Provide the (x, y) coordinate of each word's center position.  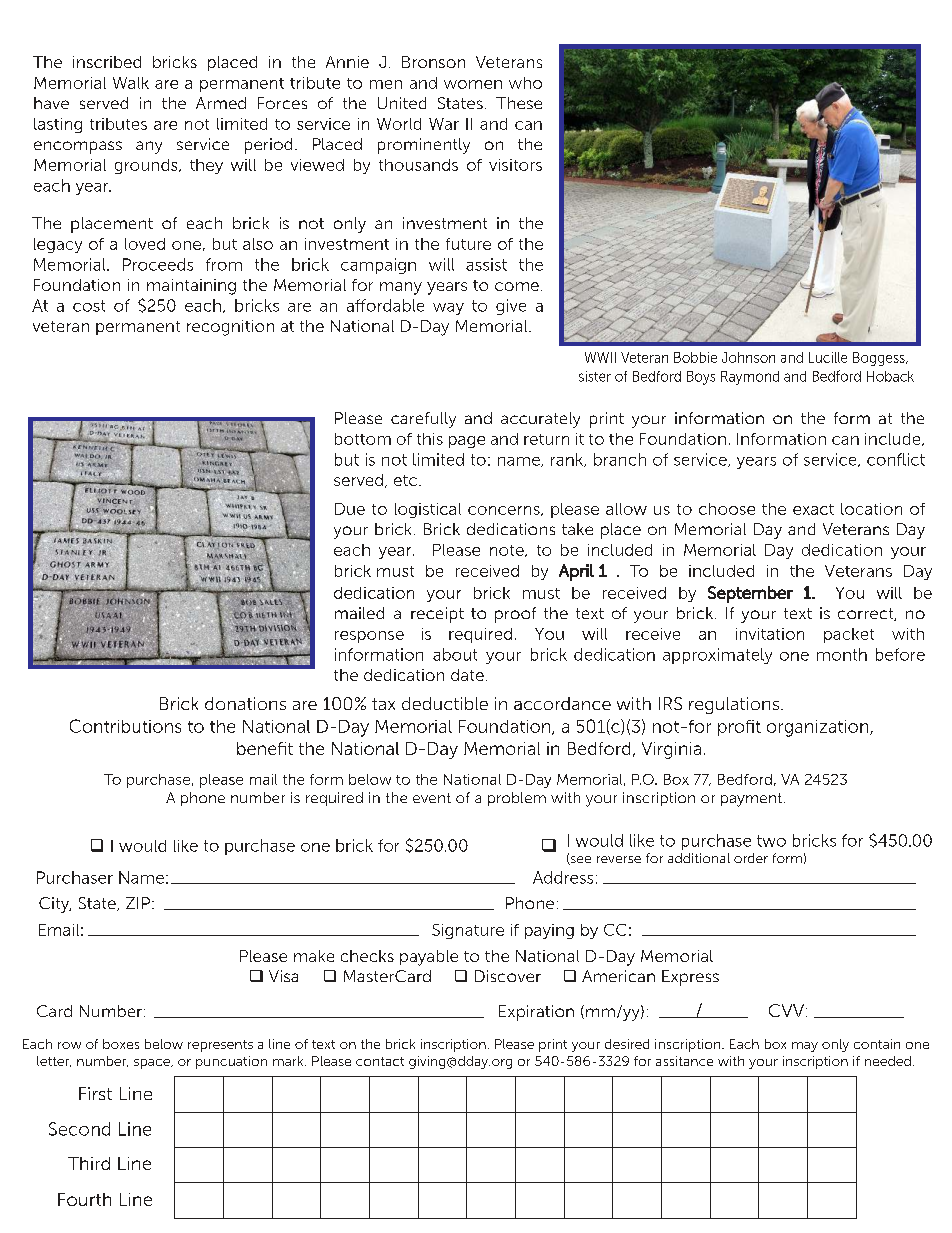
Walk (131, 83)
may (805, 1047)
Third (89, 1163)
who (525, 83)
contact (380, 1061)
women (473, 84)
